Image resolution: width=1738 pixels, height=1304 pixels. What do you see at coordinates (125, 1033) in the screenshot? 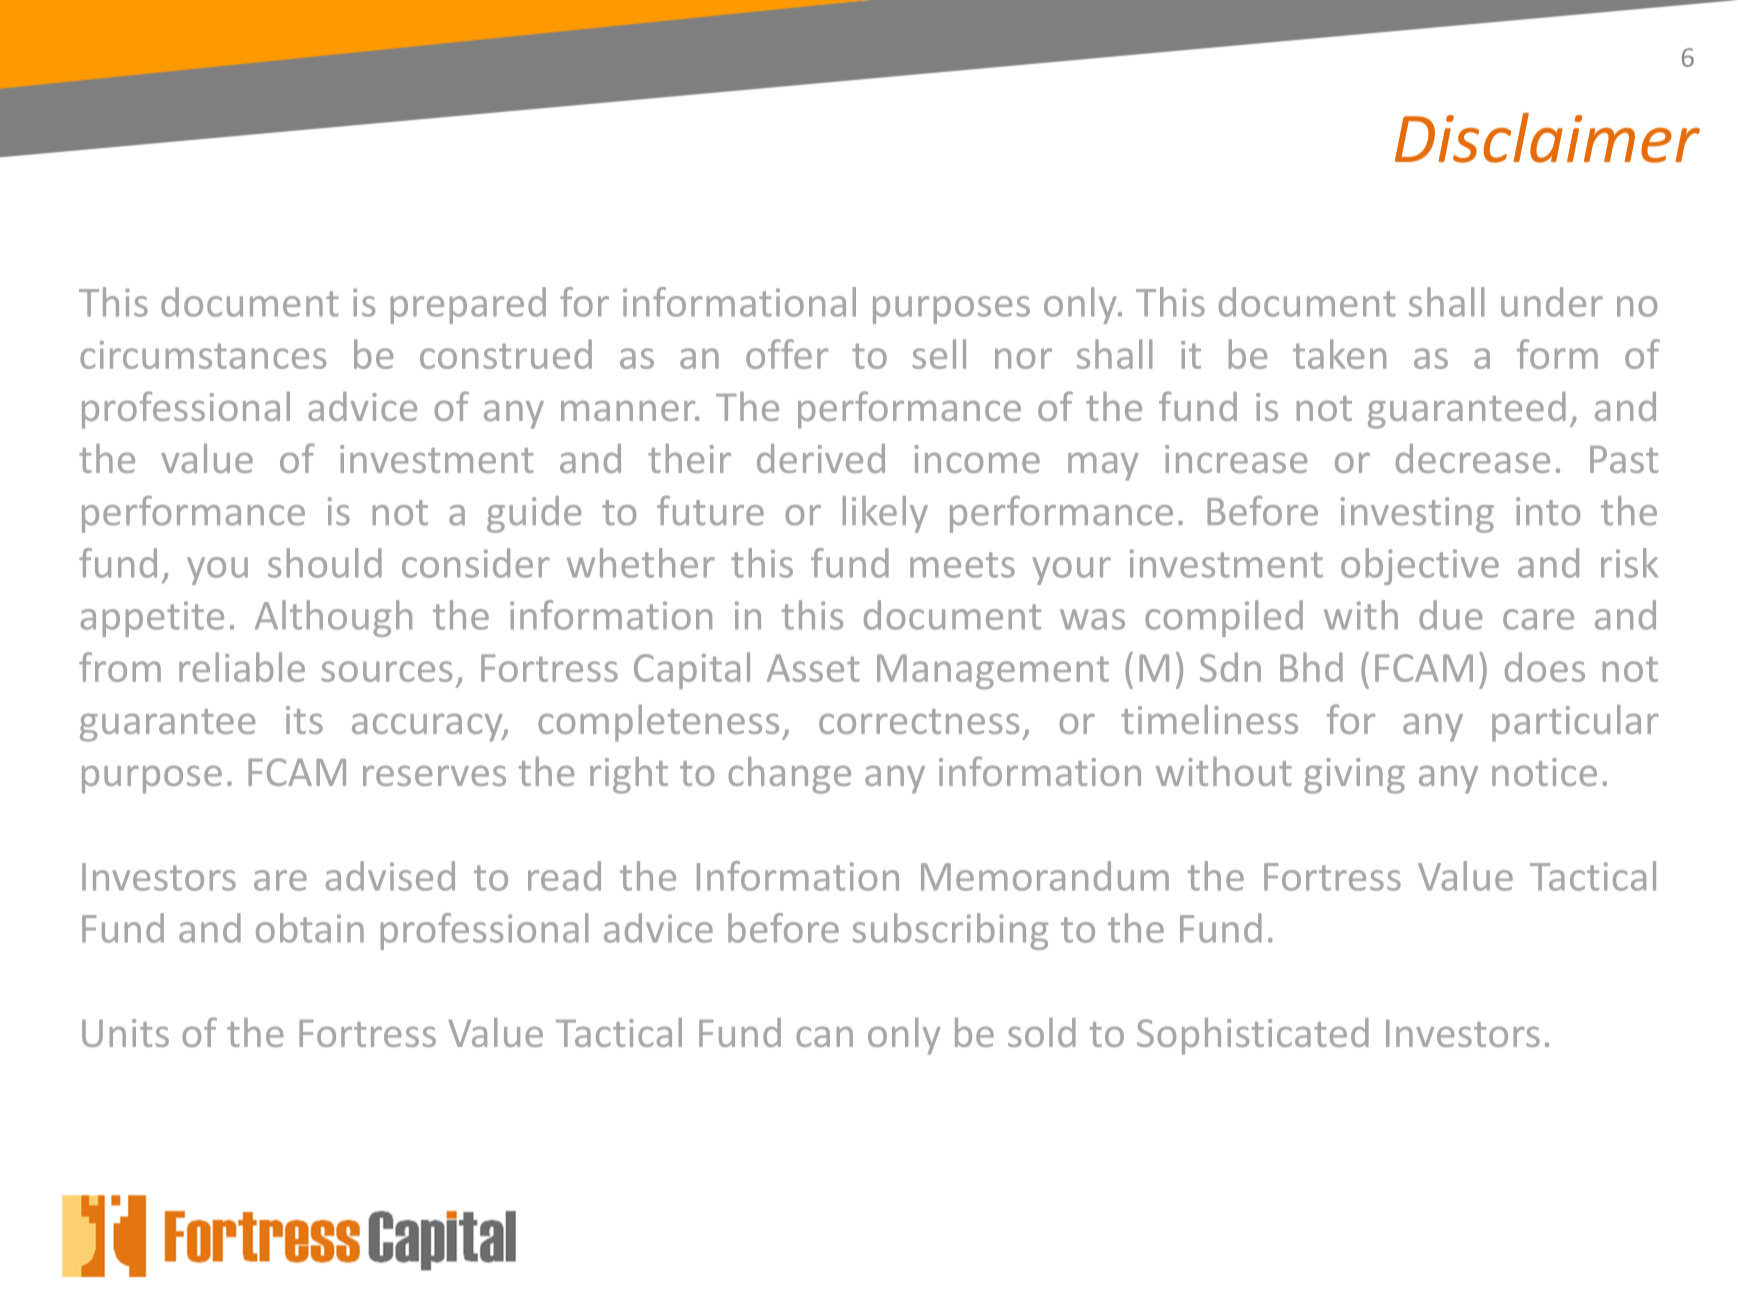
I see `Units` at bounding box center [125, 1033].
